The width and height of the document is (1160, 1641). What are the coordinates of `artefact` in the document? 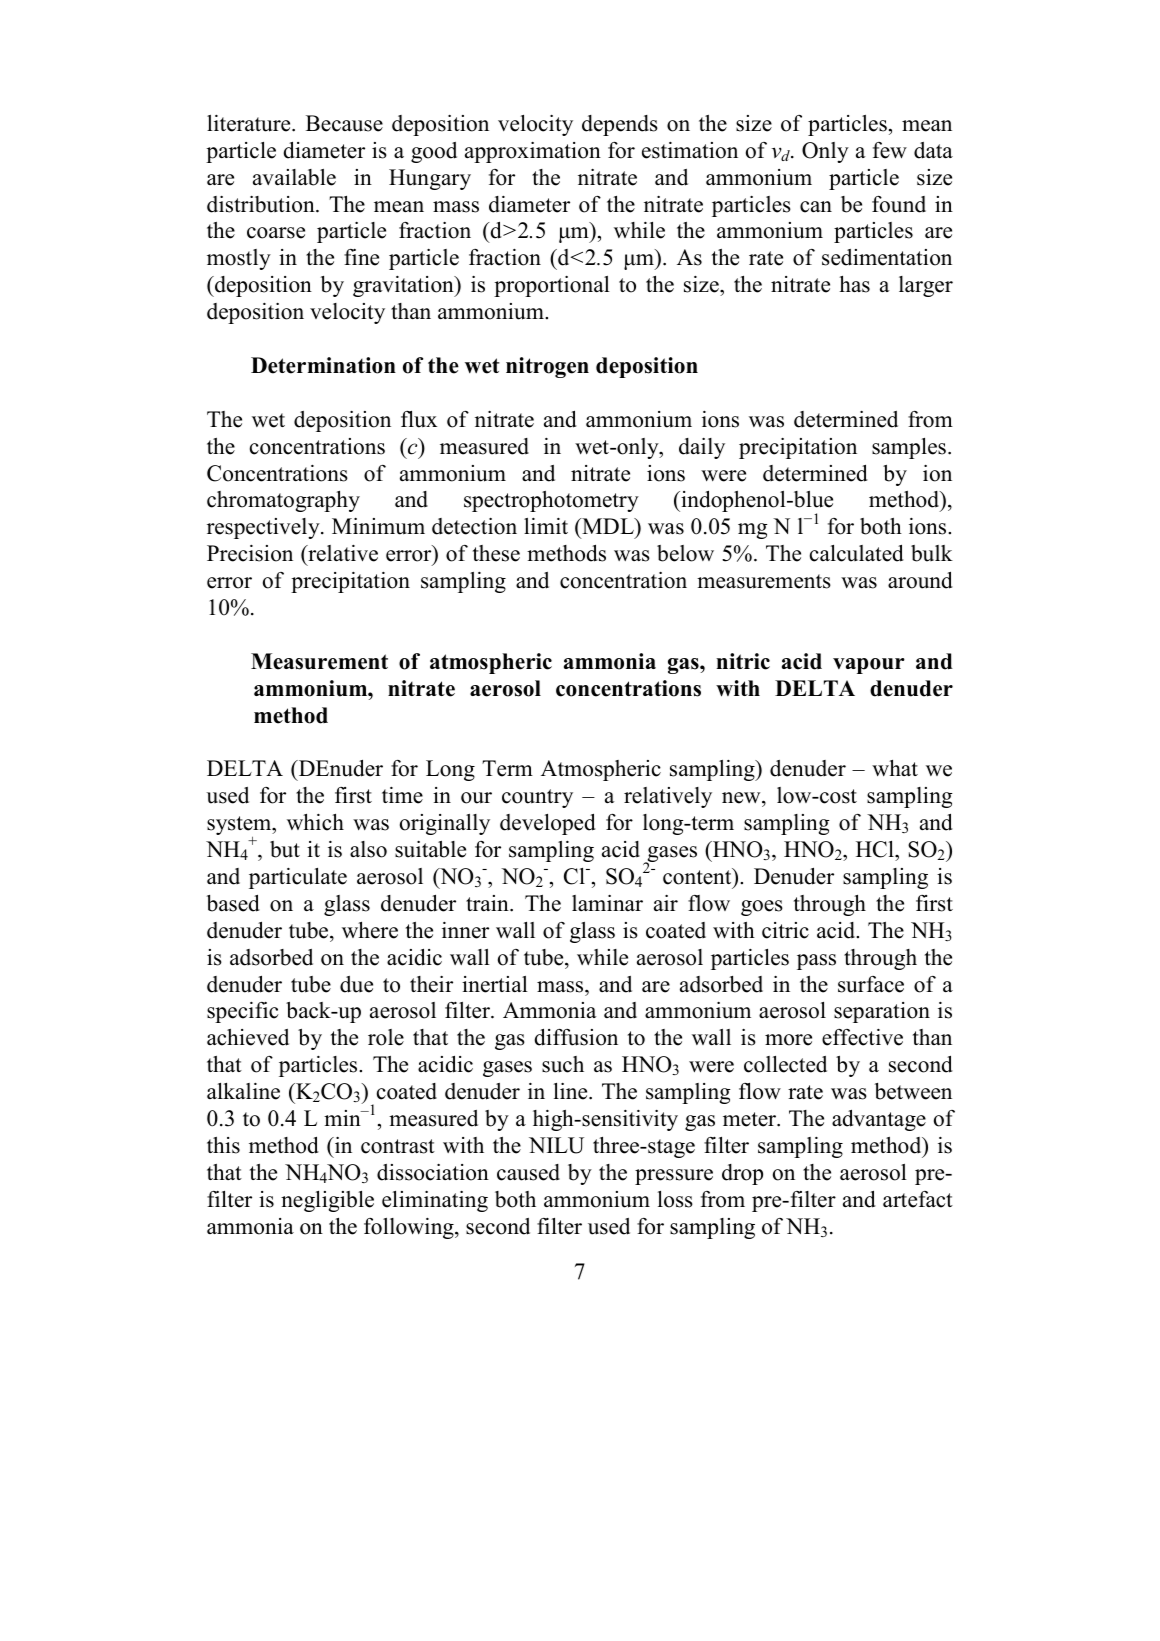 It's located at (918, 1199).
